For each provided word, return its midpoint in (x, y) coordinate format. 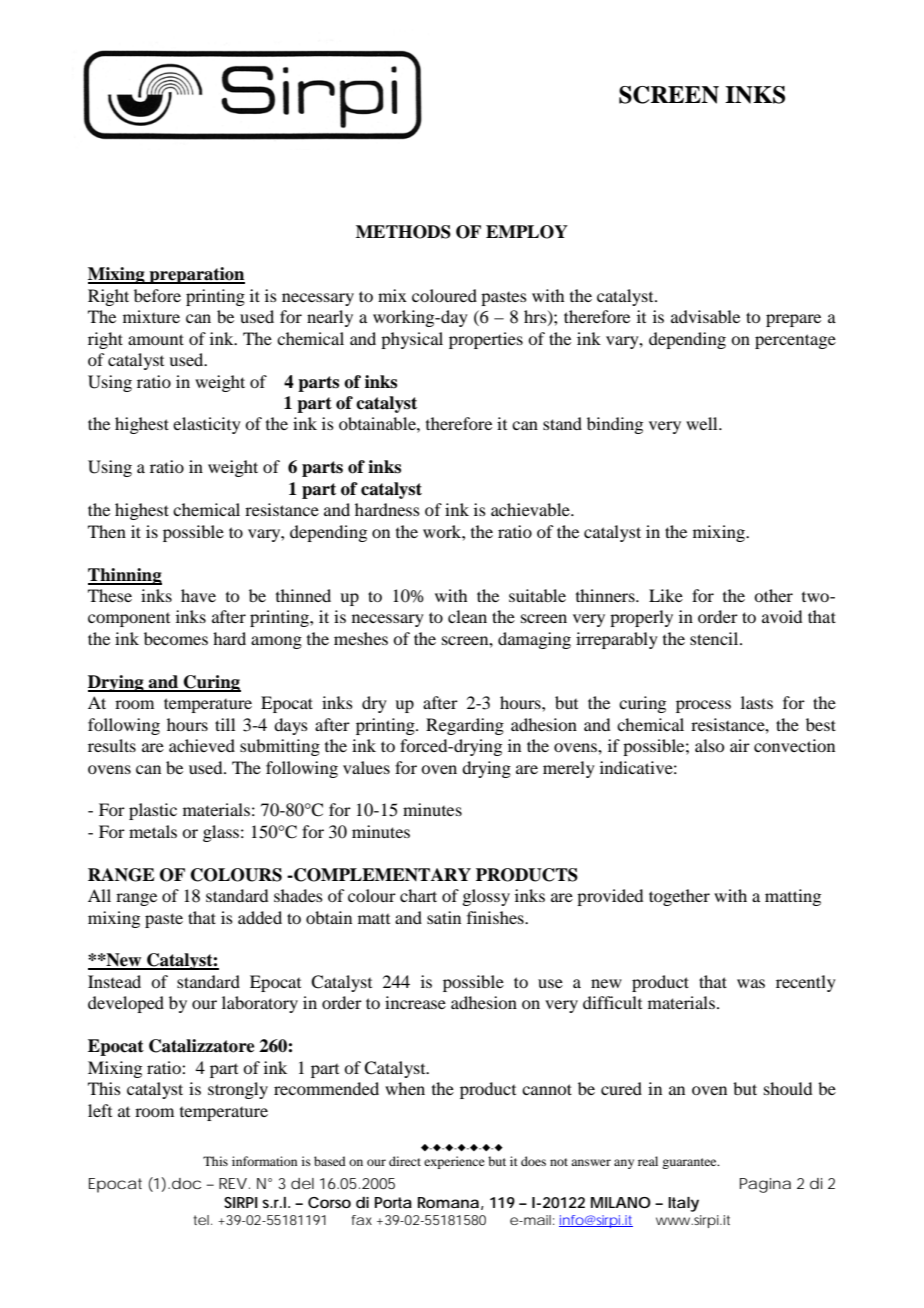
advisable (705, 316)
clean (467, 616)
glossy (486, 897)
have (198, 595)
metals (153, 831)
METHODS (403, 232)
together (679, 897)
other (773, 595)
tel (202, 1220)
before (157, 295)
